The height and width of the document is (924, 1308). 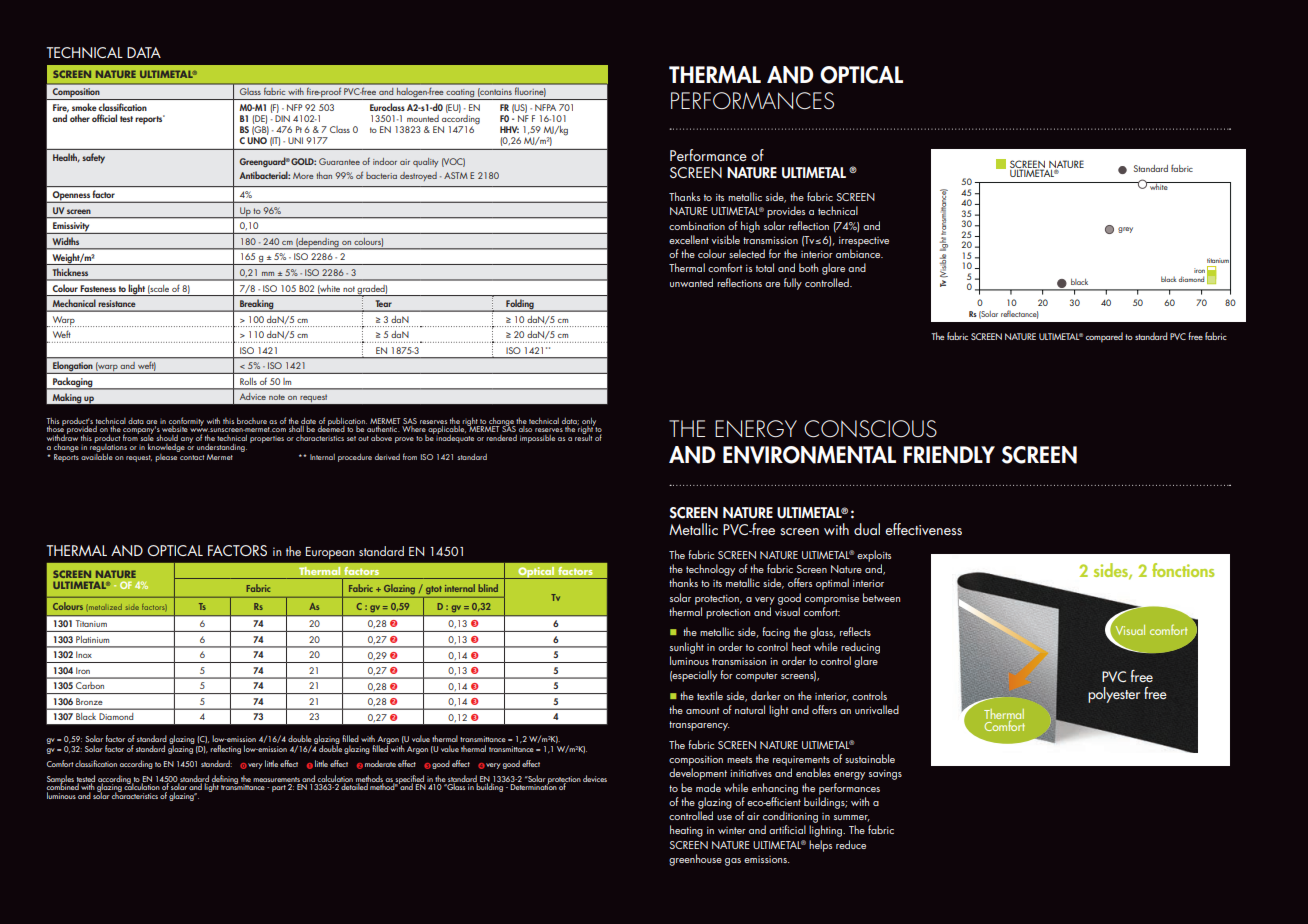 What do you see at coordinates (330, 553) in the document?
I see `European` at bounding box center [330, 553].
